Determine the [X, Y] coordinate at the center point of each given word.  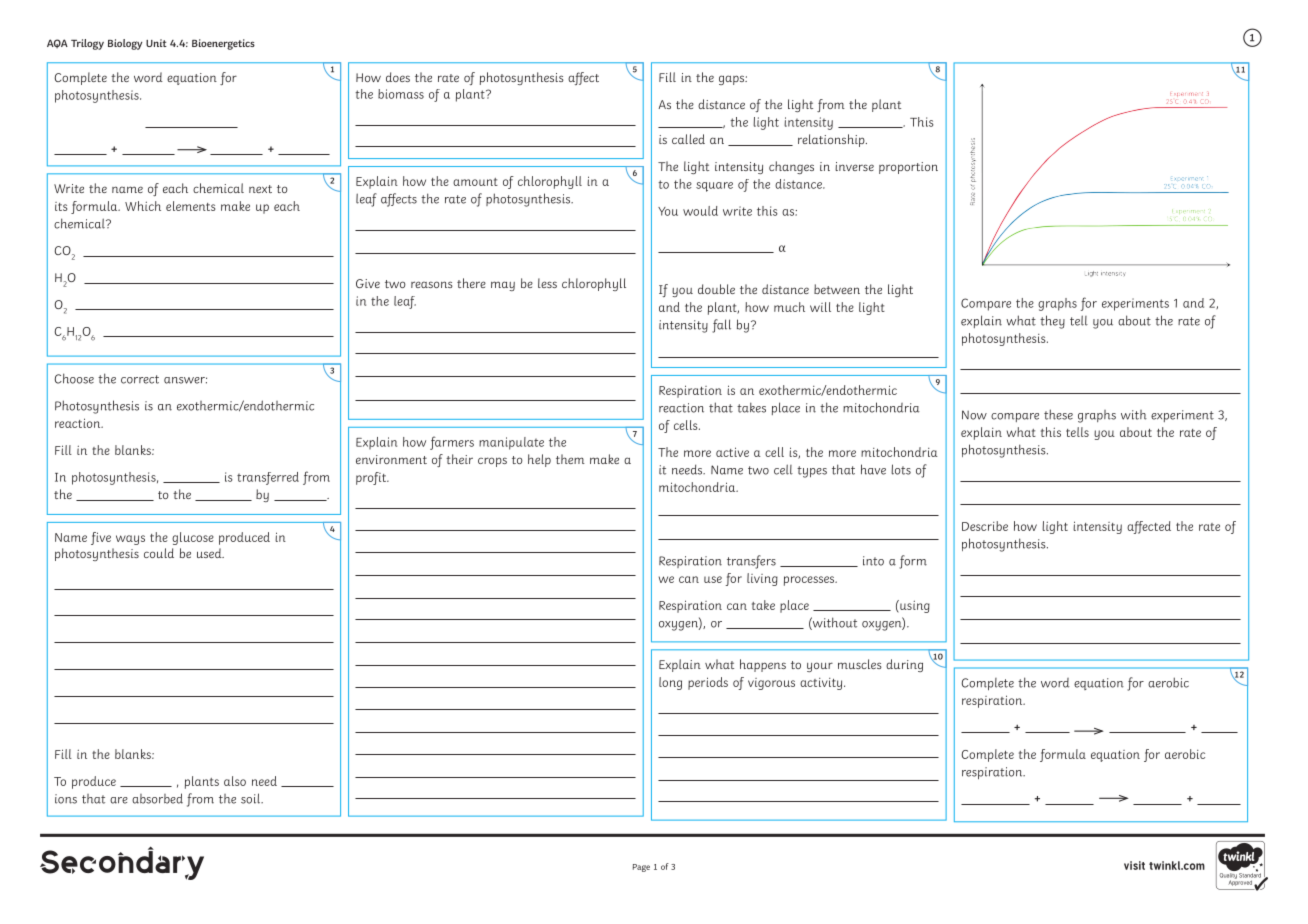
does [398, 77]
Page [641, 868]
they [1052, 322]
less [547, 283]
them [570, 459]
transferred [268, 478]
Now [974, 415]
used [210, 553]
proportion [908, 168]
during [904, 665]
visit [1134, 865]
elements [190, 206]
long [670, 683]
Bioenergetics [223, 44]
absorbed [157, 798]
